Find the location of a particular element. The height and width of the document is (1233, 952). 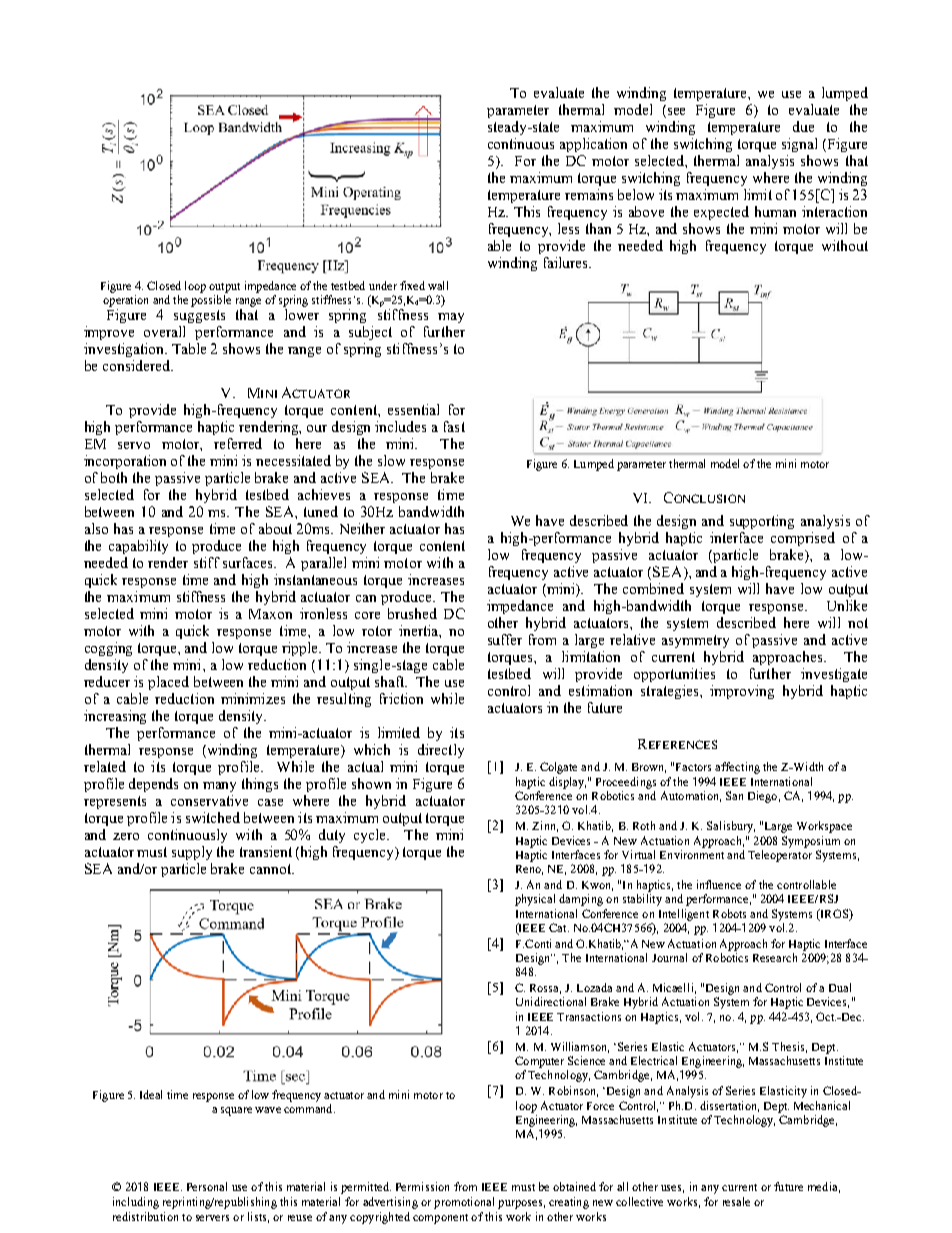

placed is located at coordinates (168, 683).
